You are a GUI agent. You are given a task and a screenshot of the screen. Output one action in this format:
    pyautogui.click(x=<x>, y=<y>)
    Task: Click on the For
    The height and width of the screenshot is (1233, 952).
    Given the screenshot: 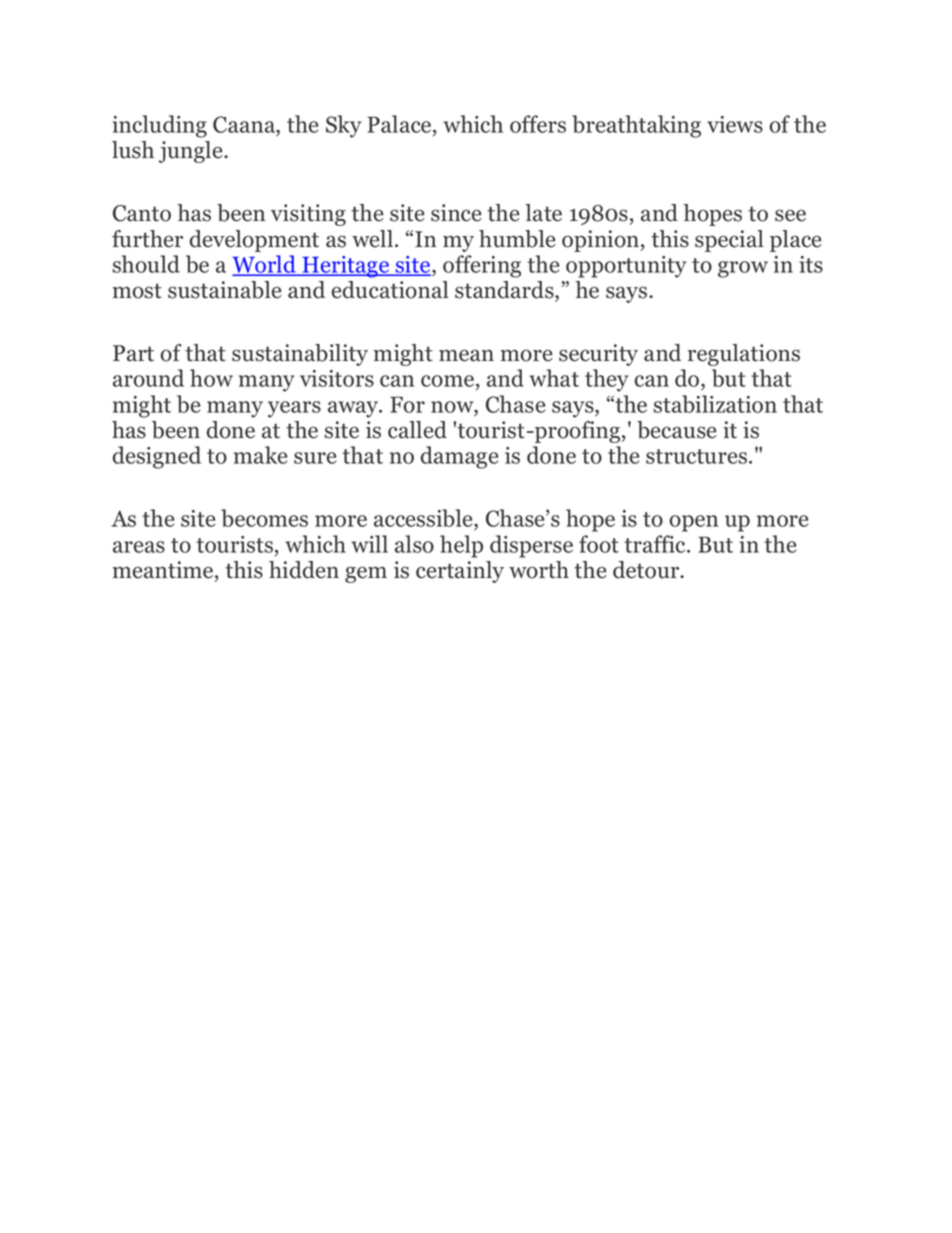 What is the action you would take?
    pyautogui.click(x=407, y=404)
